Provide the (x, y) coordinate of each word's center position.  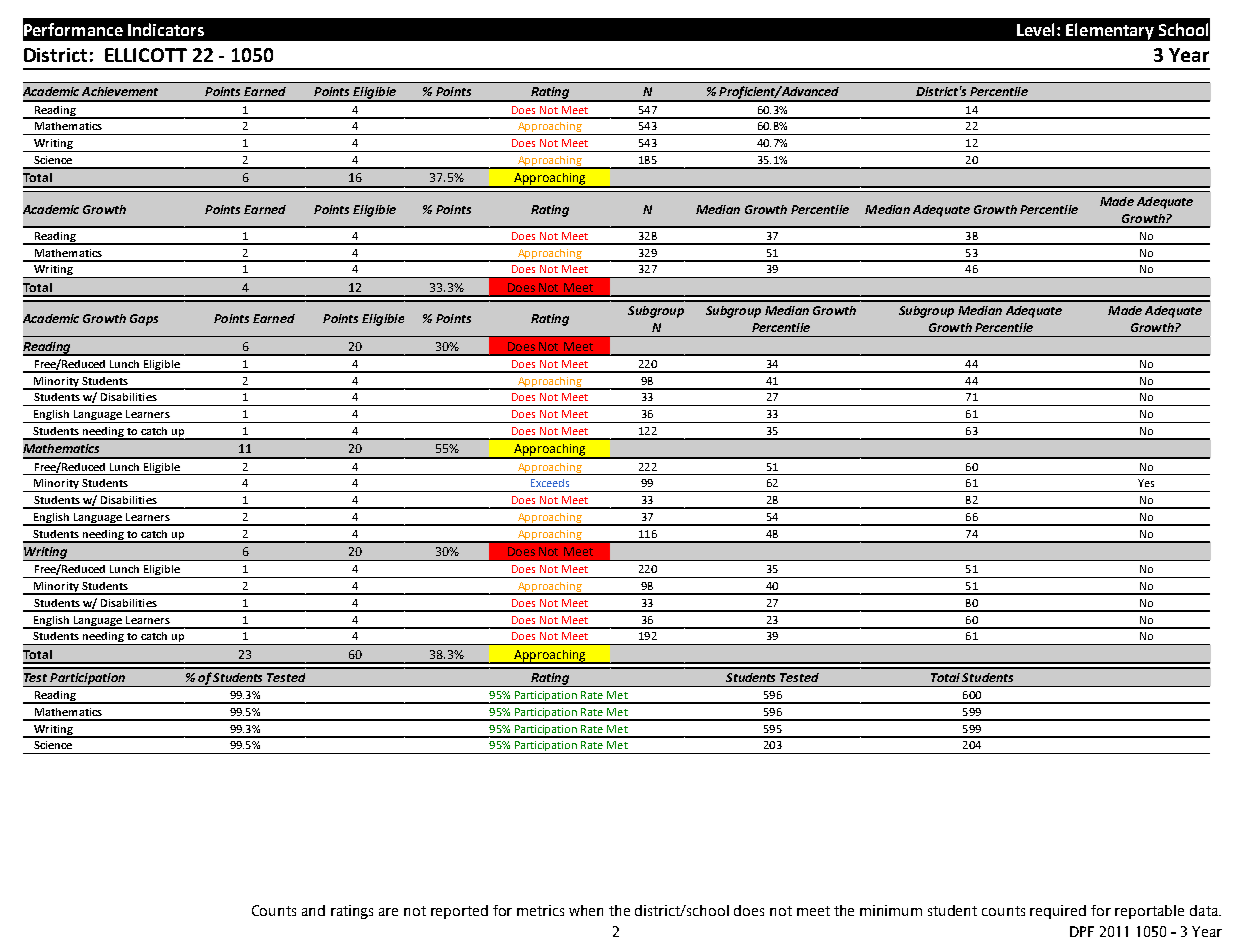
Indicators (166, 29)
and (313, 910)
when (586, 910)
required (1058, 912)
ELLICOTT (146, 55)
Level (1037, 29)
